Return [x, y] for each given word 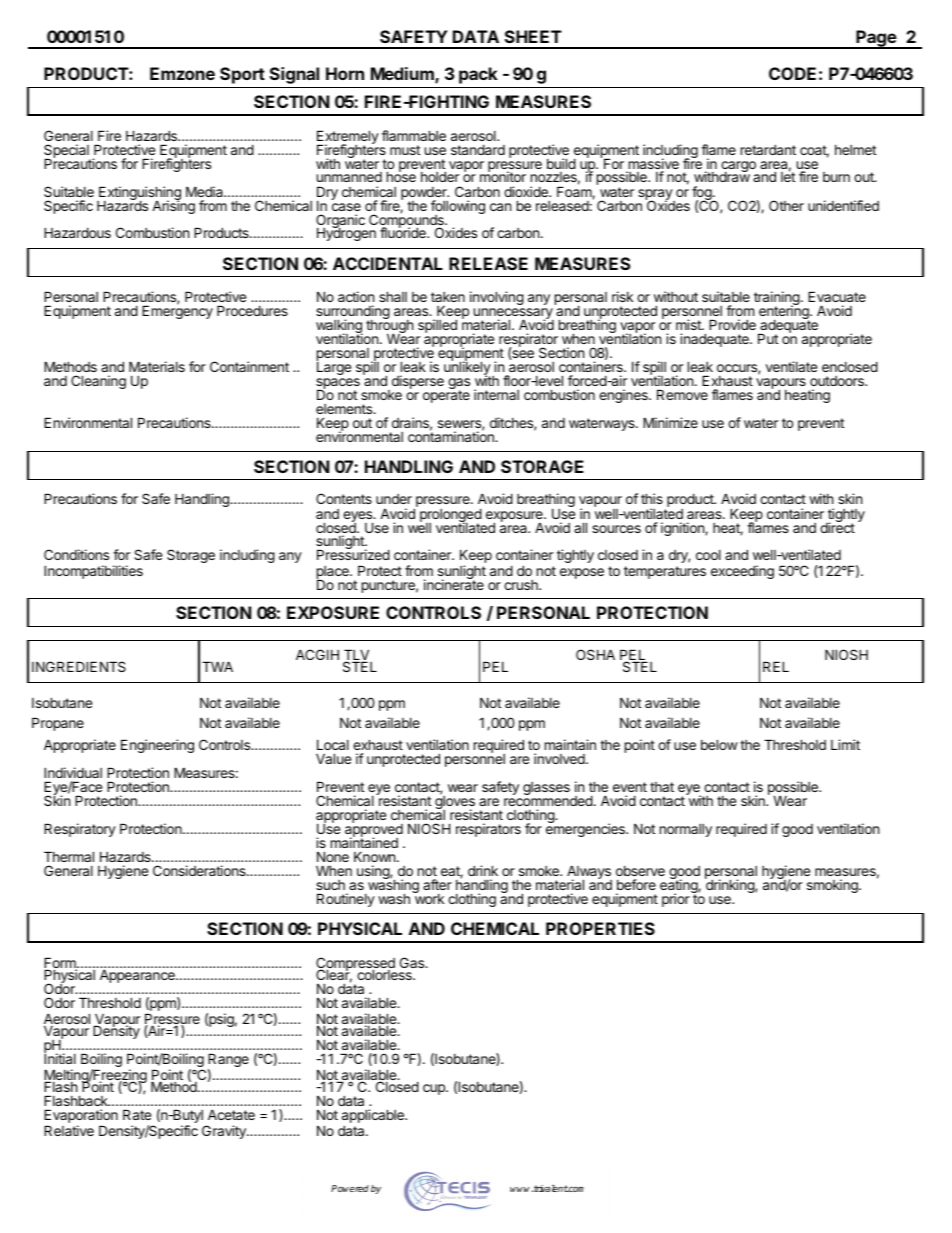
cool [708, 555]
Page [876, 39]
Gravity [225, 1132]
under [394, 499]
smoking [833, 886]
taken [448, 297]
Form [61, 964]
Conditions [76, 554]
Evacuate [837, 296]
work [428, 898]
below [719, 744]
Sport [242, 75]
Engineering [157, 746]
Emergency [177, 311]
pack [478, 75]
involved [560, 758]
